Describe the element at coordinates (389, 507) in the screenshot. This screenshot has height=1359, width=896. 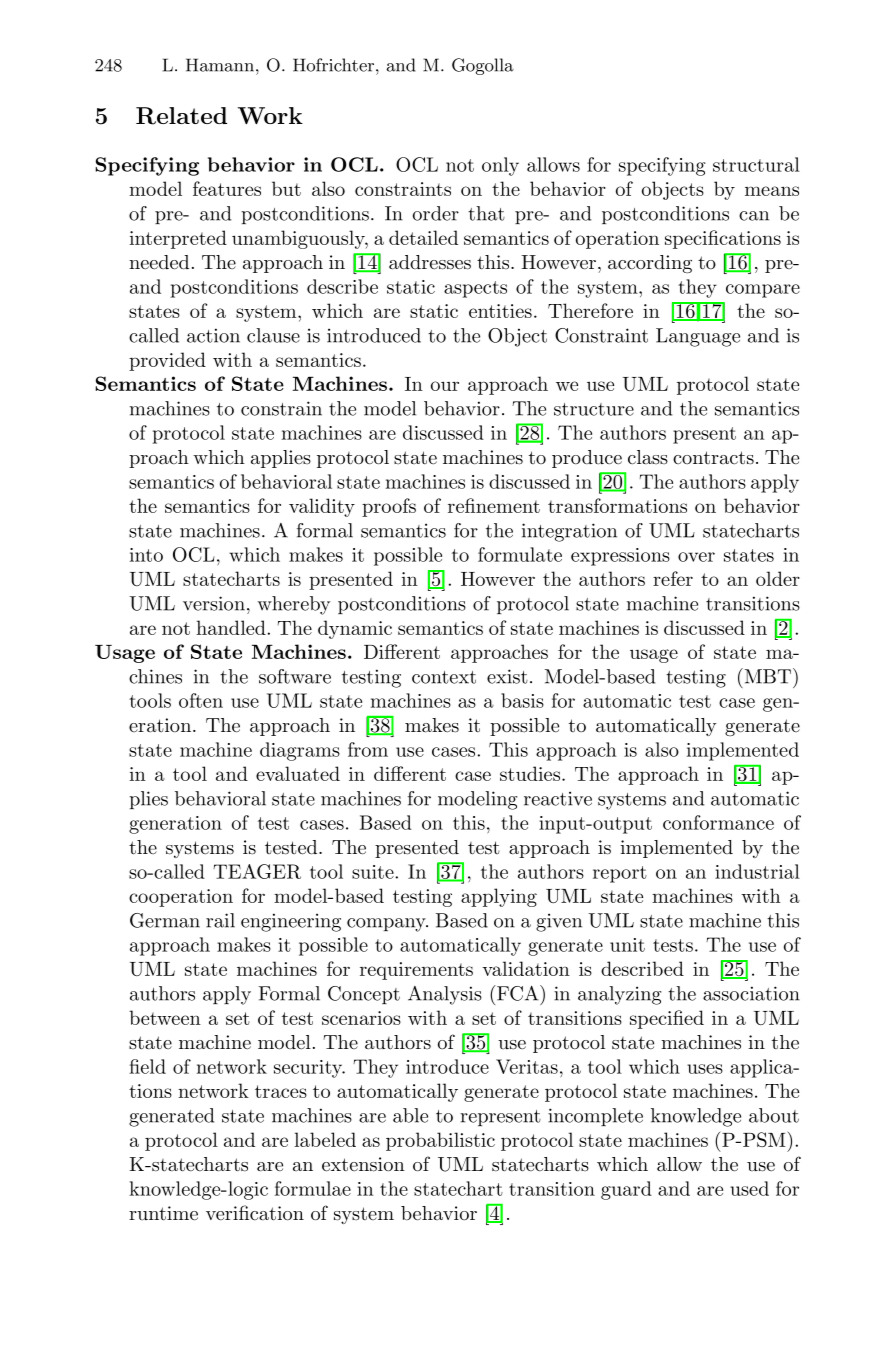
I see `proofs` at that location.
